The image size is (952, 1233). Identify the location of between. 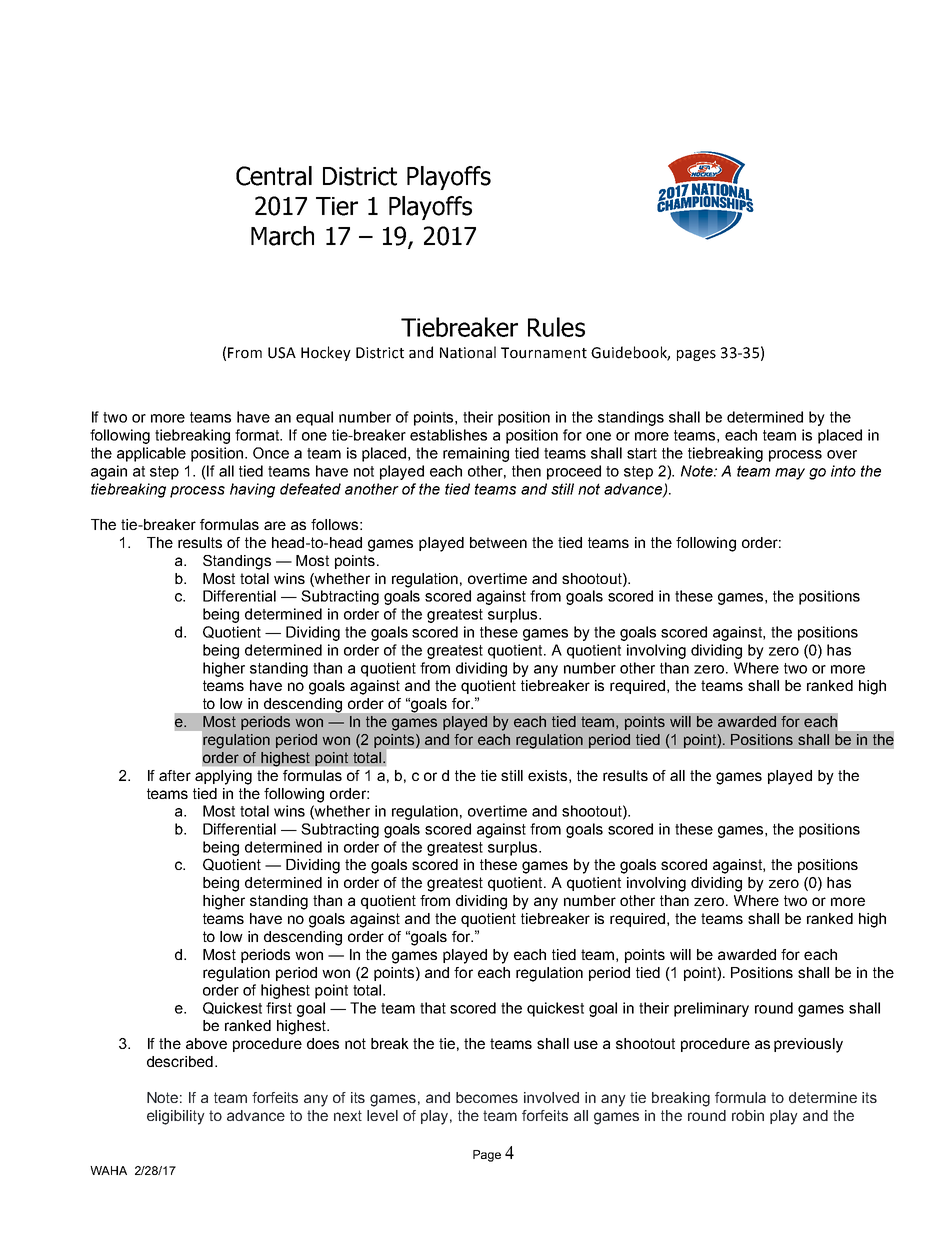
(498, 542).
